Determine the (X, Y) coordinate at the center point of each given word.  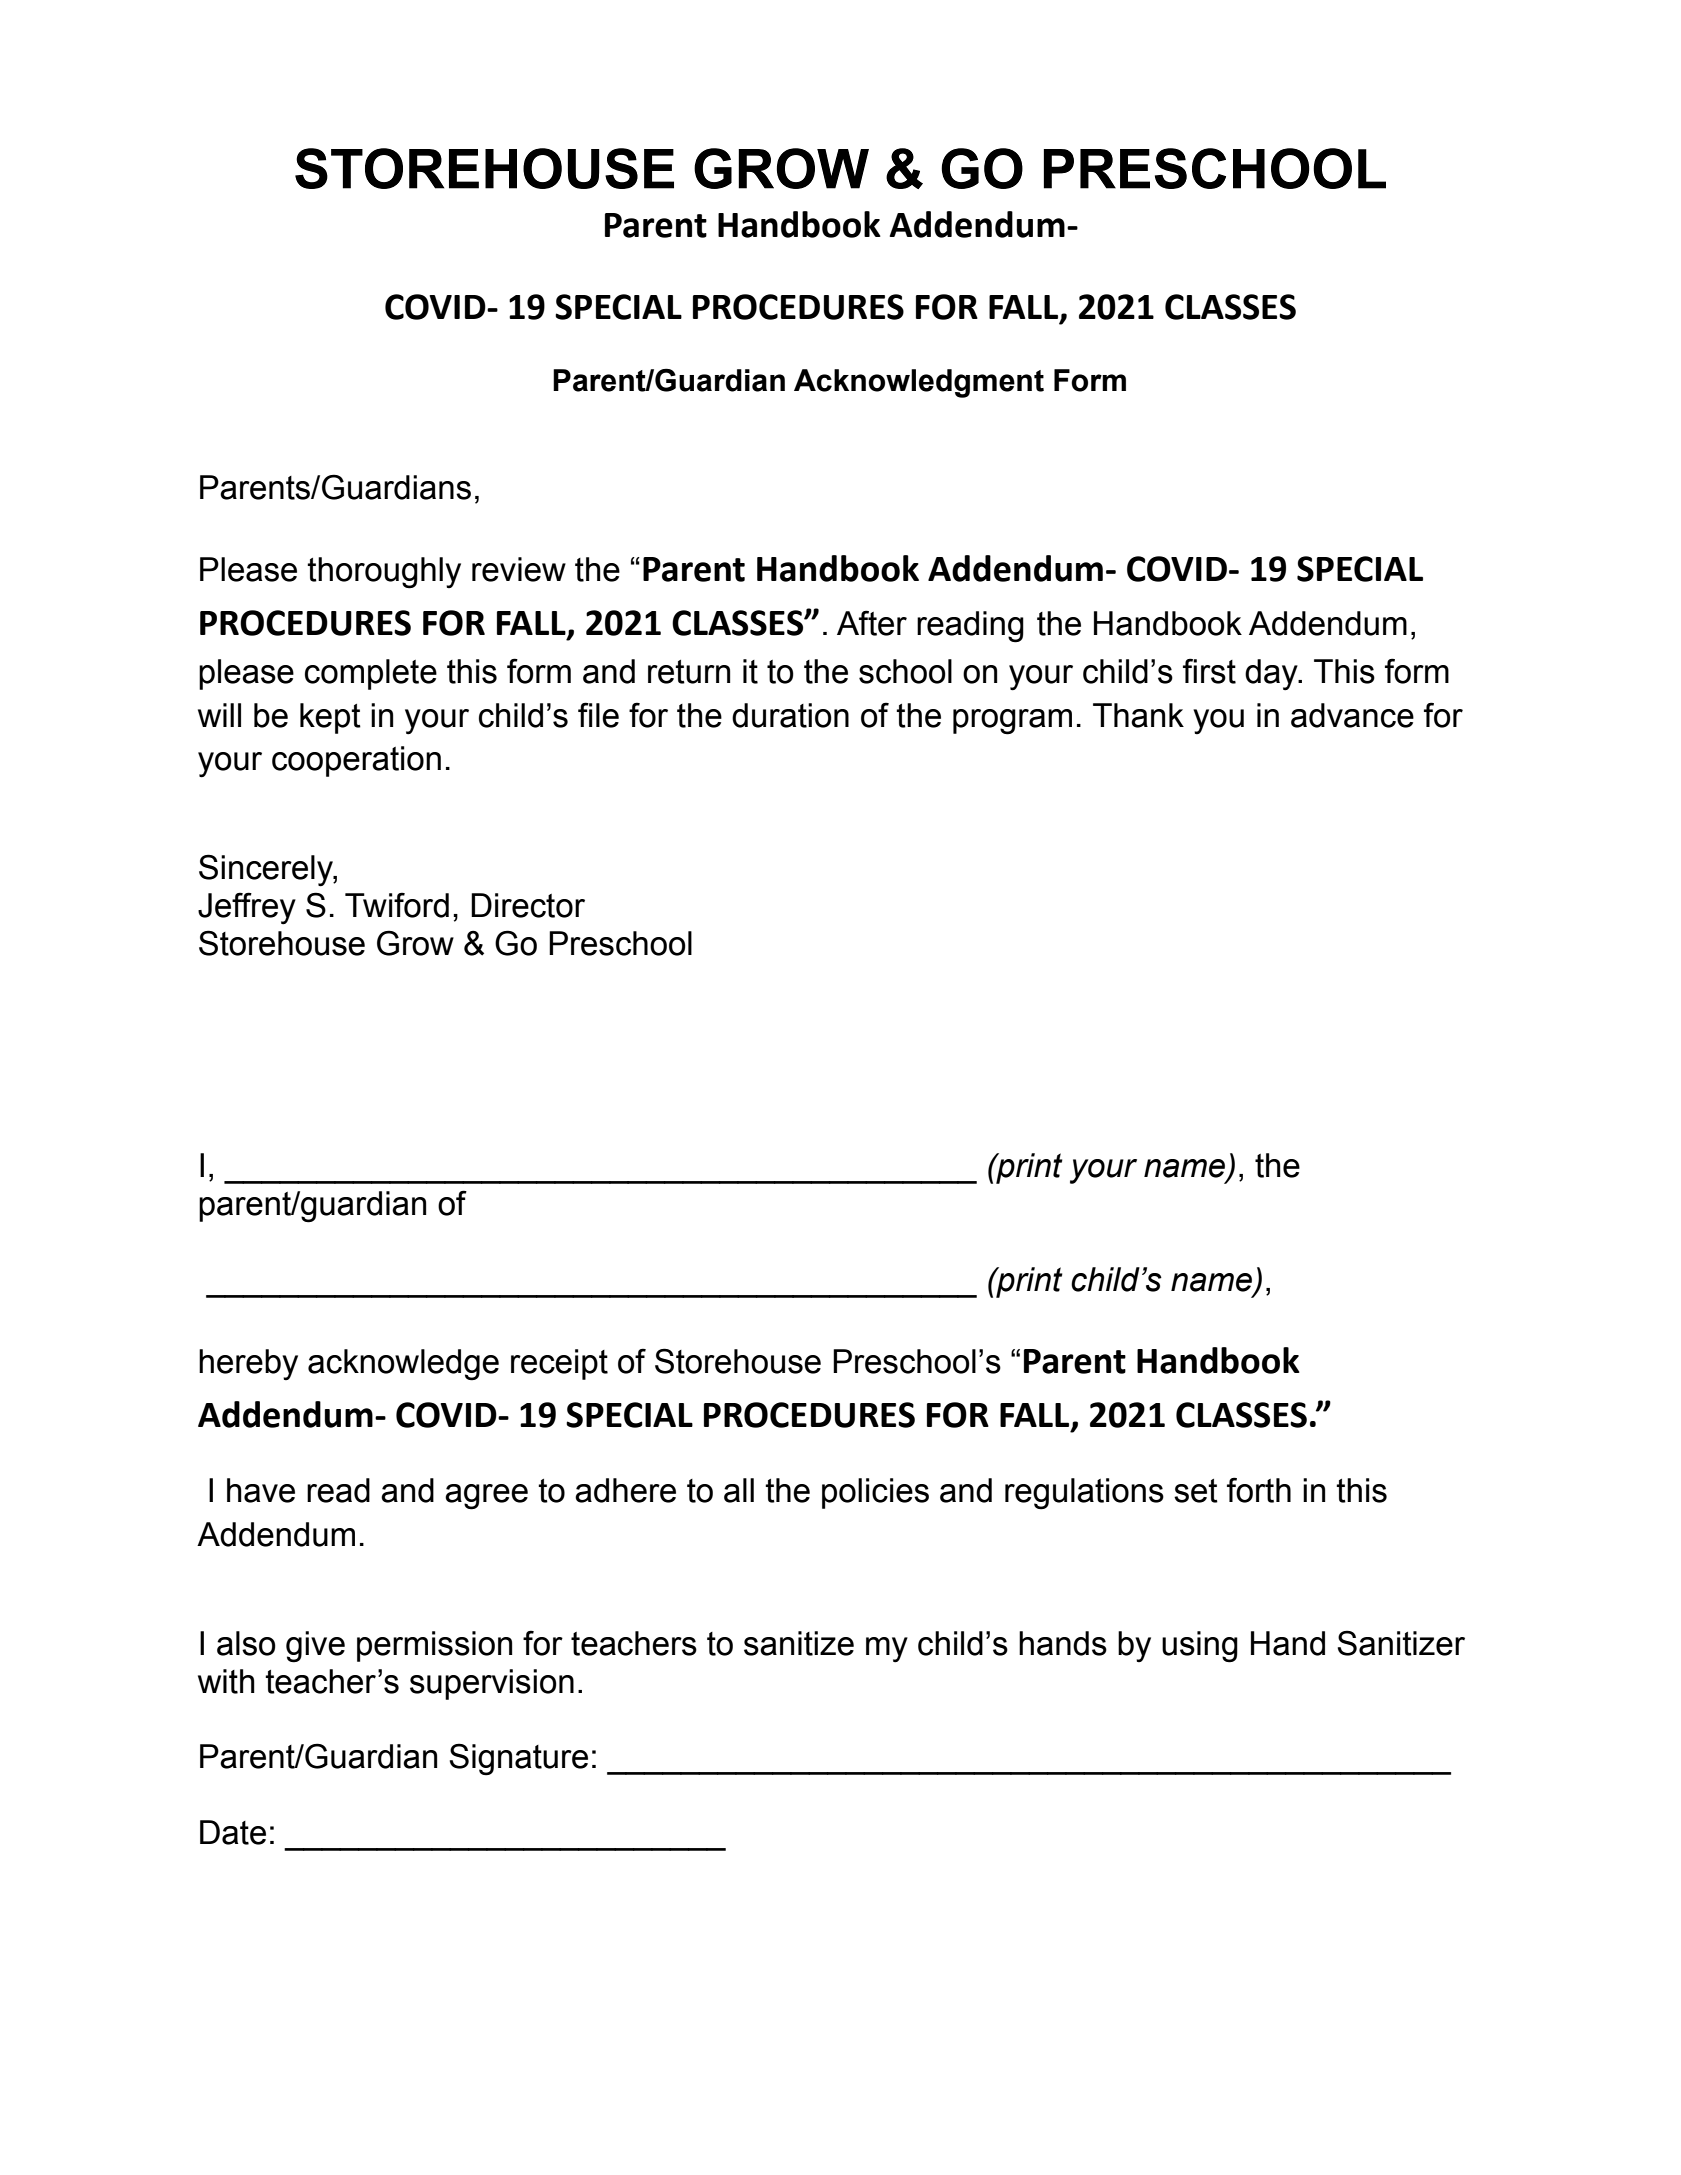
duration (790, 715)
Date (233, 1832)
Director (528, 905)
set (1196, 1491)
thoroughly (384, 573)
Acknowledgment (919, 383)
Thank (1138, 715)
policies (875, 1493)
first (1209, 671)
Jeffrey (247, 908)
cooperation (356, 761)
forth (1259, 1490)
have (261, 1490)
